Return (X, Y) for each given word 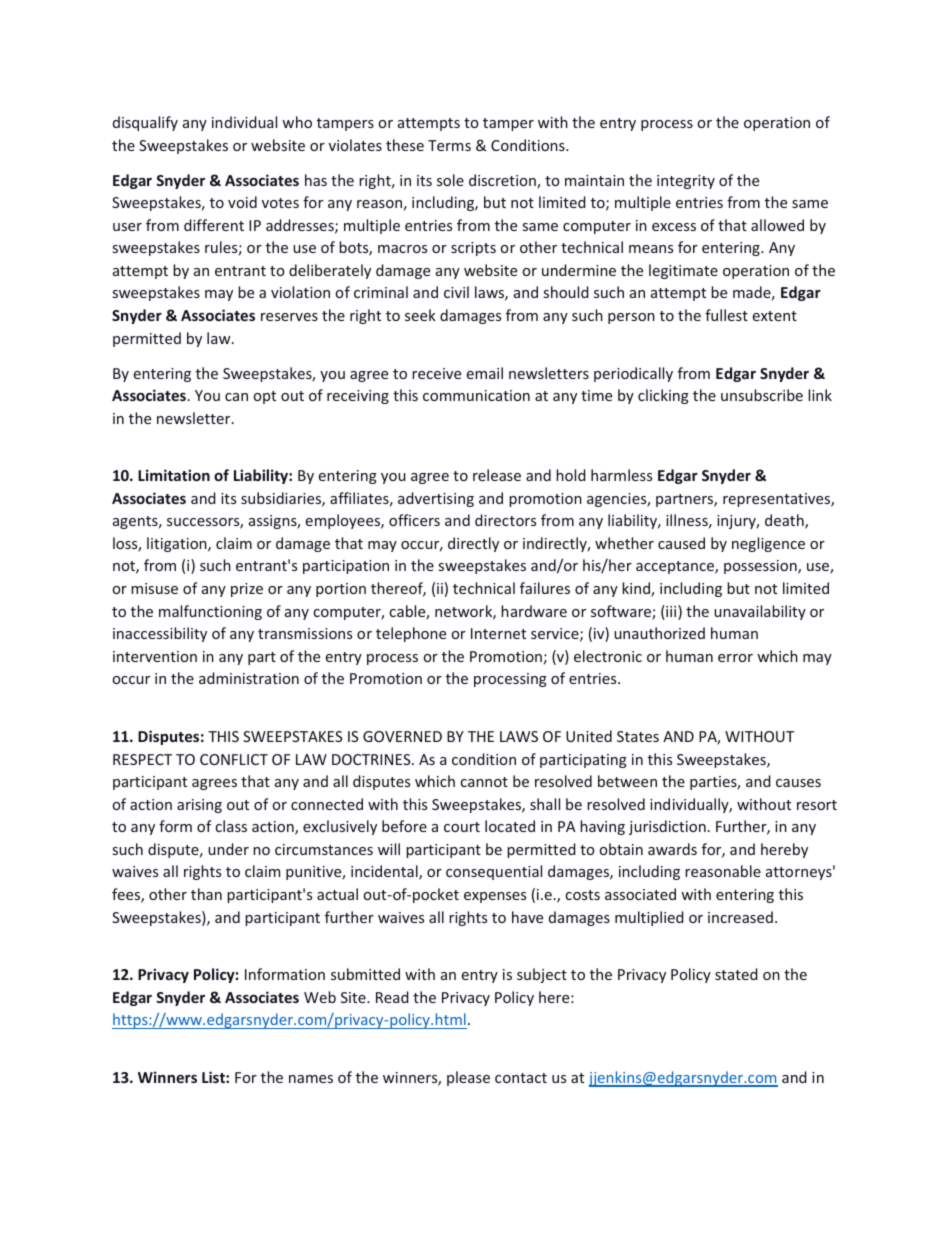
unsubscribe (762, 395)
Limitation (174, 475)
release (497, 475)
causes (798, 783)
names (311, 1079)
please (468, 1078)
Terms (449, 145)
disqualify (145, 123)
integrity (686, 182)
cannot (484, 782)
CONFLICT (234, 759)
